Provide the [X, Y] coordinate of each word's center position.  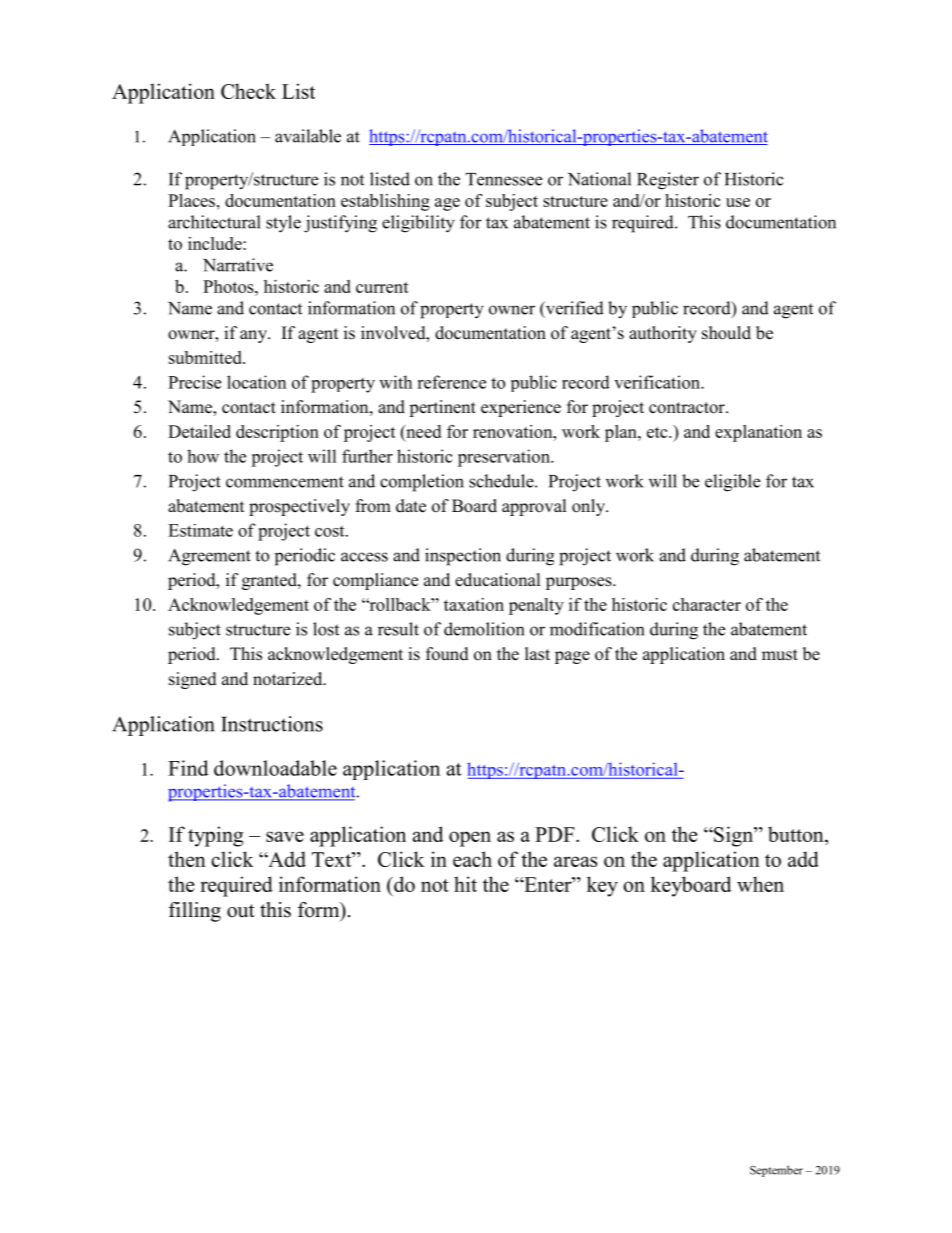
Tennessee [504, 179]
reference [451, 382]
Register [668, 181]
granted [270, 581]
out [241, 911]
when [760, 884]
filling [195, 912]
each [472, 859]
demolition [484, 629]
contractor [688, 408]
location [256, 382]
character [707, 604]
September [776, 1171]
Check [248, 91]
